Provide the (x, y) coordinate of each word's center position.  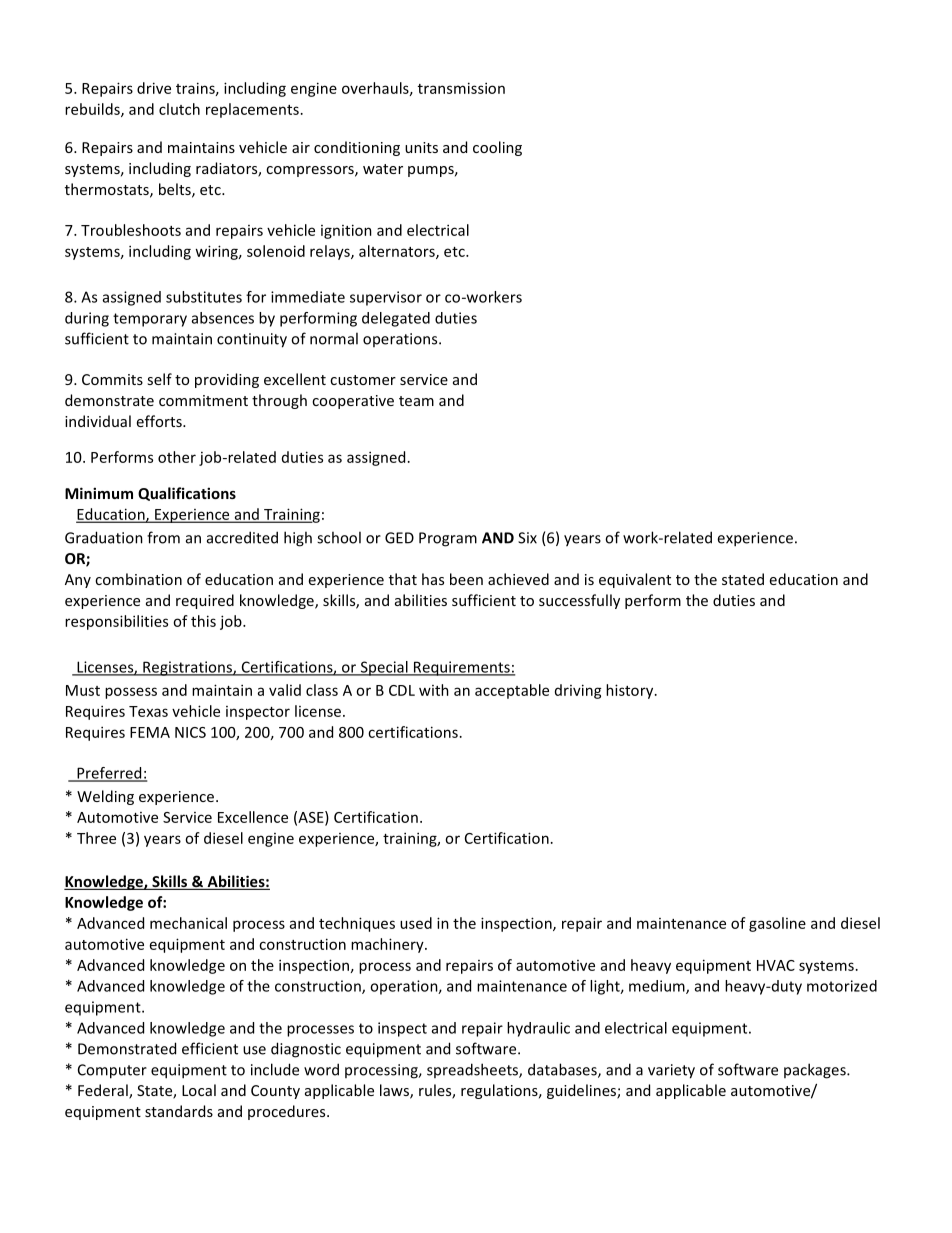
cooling (497, 148)
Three (96, 838)
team (416, 401)
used (416, 923)
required (205, 601)
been (466, 579)
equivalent (635, 580)
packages (816, 1071)
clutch (179, 109)
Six (527, 538)
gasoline (777, 924)
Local (199, 1090)
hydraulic (538, 1029)
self (159, 379)
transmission (461, 88)
